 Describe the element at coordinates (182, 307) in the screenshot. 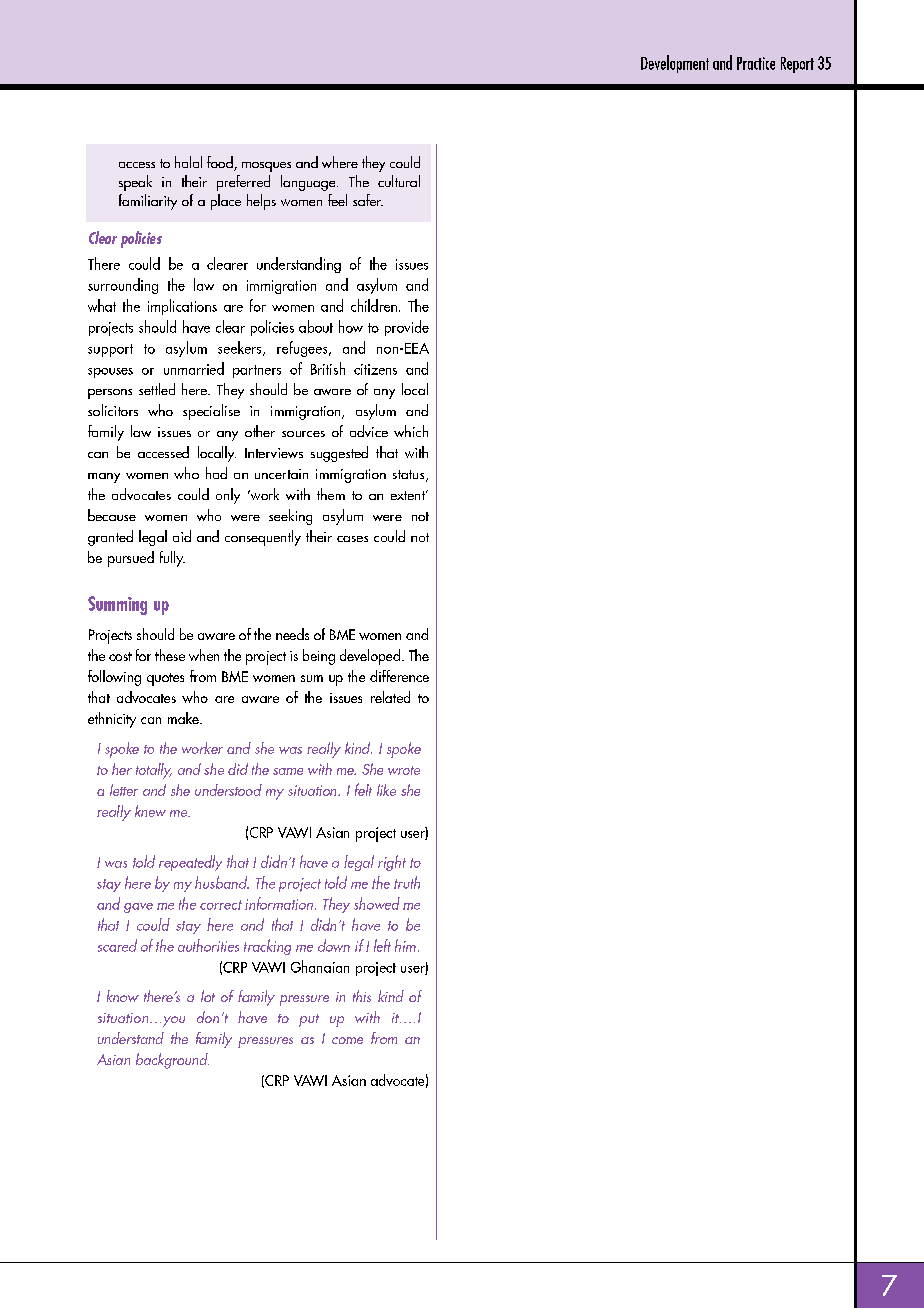

I see `implications` at that location.
